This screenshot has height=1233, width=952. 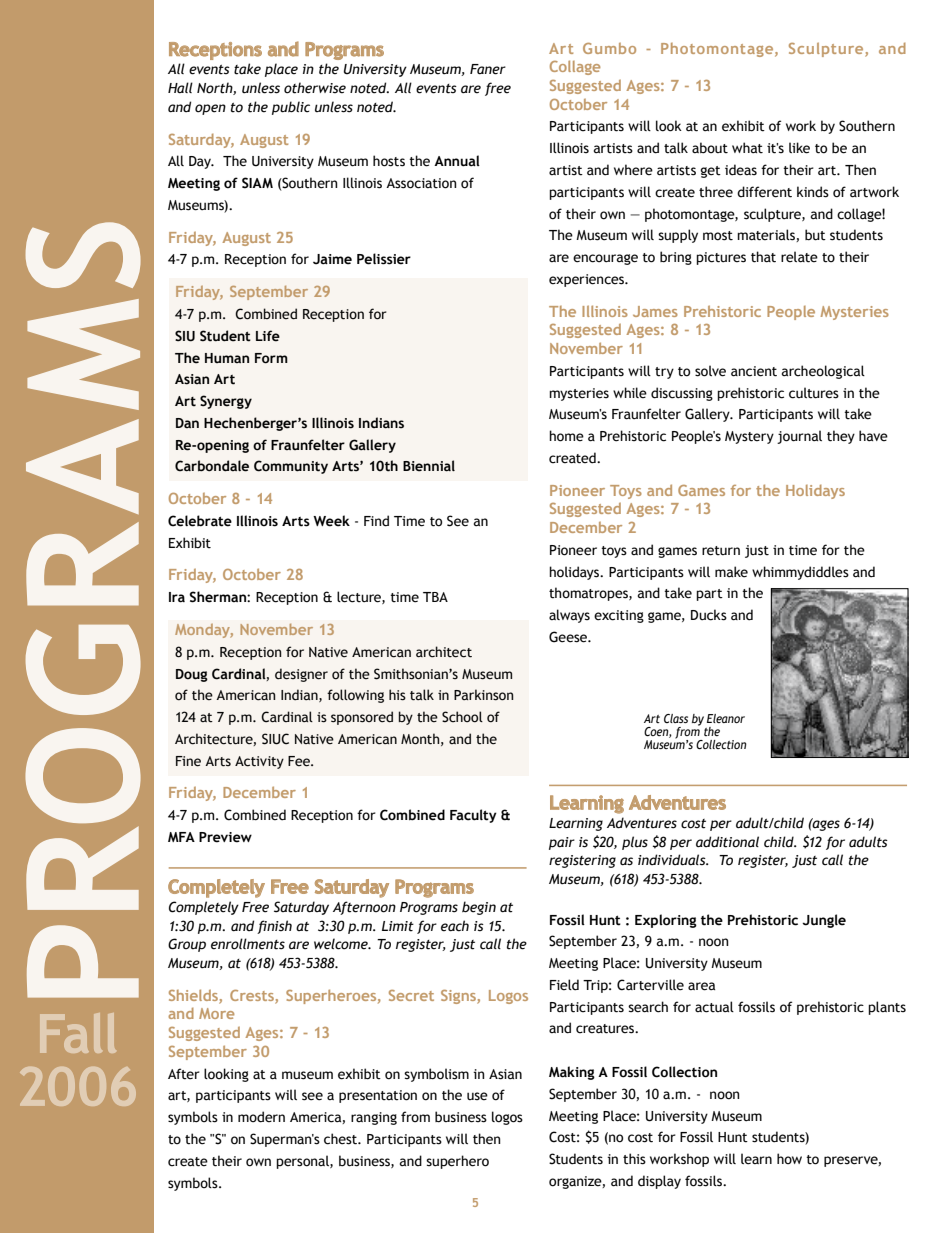 What do you see at coordinates (261, 1117) in the screenshot?
I see `modern` at bounding box center [261, 1117].
